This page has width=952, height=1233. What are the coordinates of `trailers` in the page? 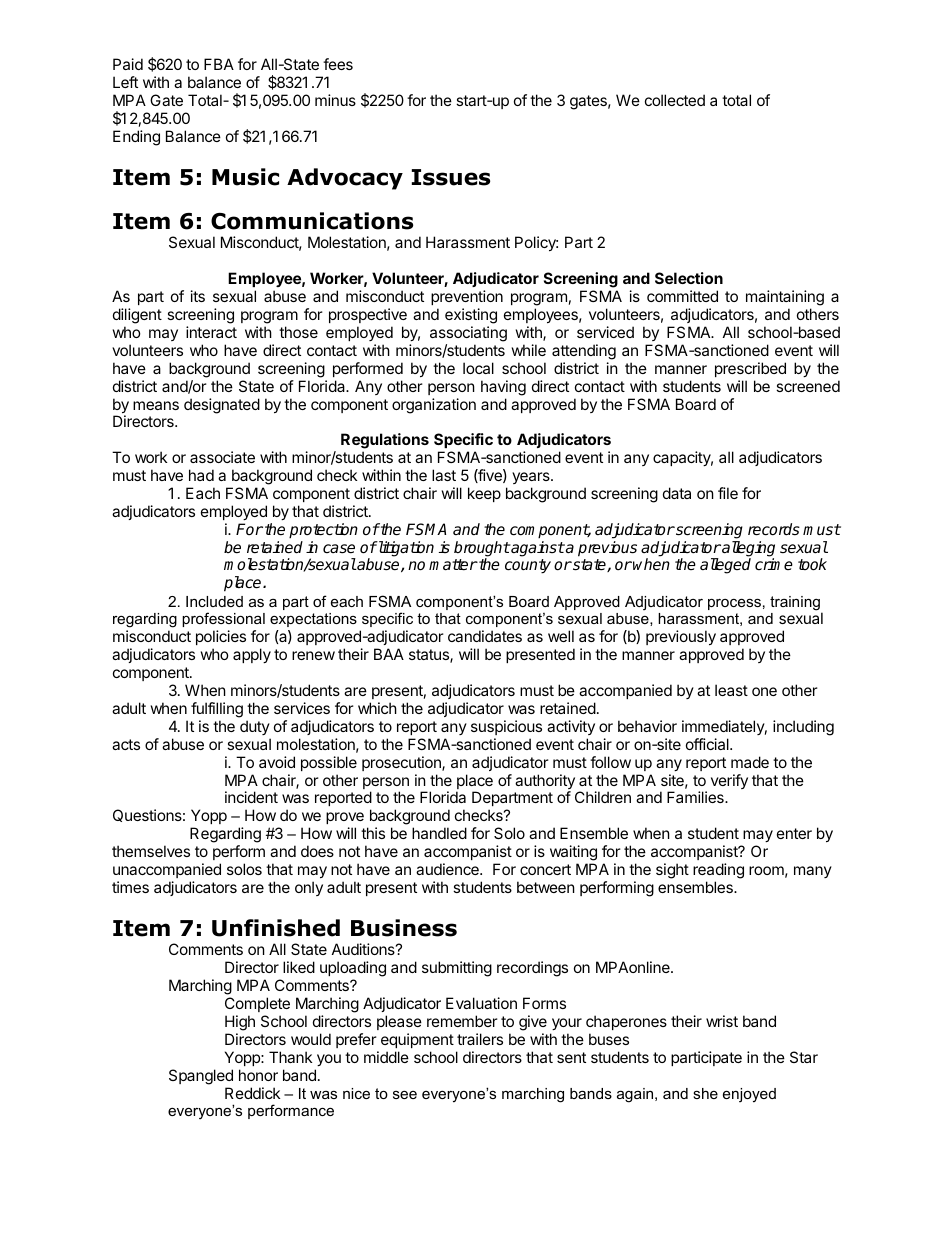 It's located at (480, 1039).
